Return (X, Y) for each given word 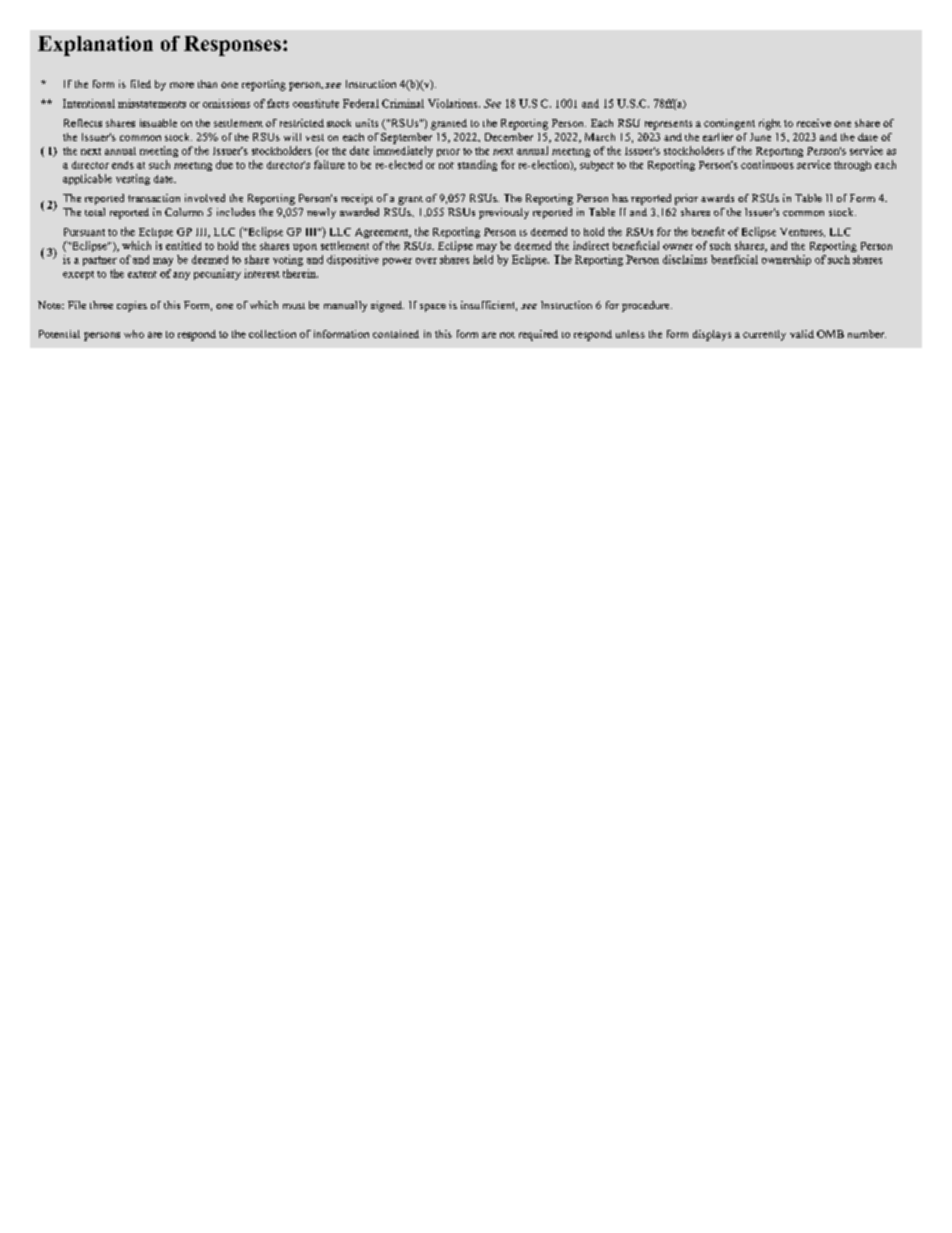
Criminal (403, 103)
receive (814, 123)
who (134, 334)
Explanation (95, 46)
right (770, 124)
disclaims (685, 259)
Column (184, 212)
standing (477, 165)
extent (142, 274)
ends (123, 165)
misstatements (152, 103)
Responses (232, 46)
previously (504, 213)
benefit (708, 231)
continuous (767, 164)
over (426, 261)
